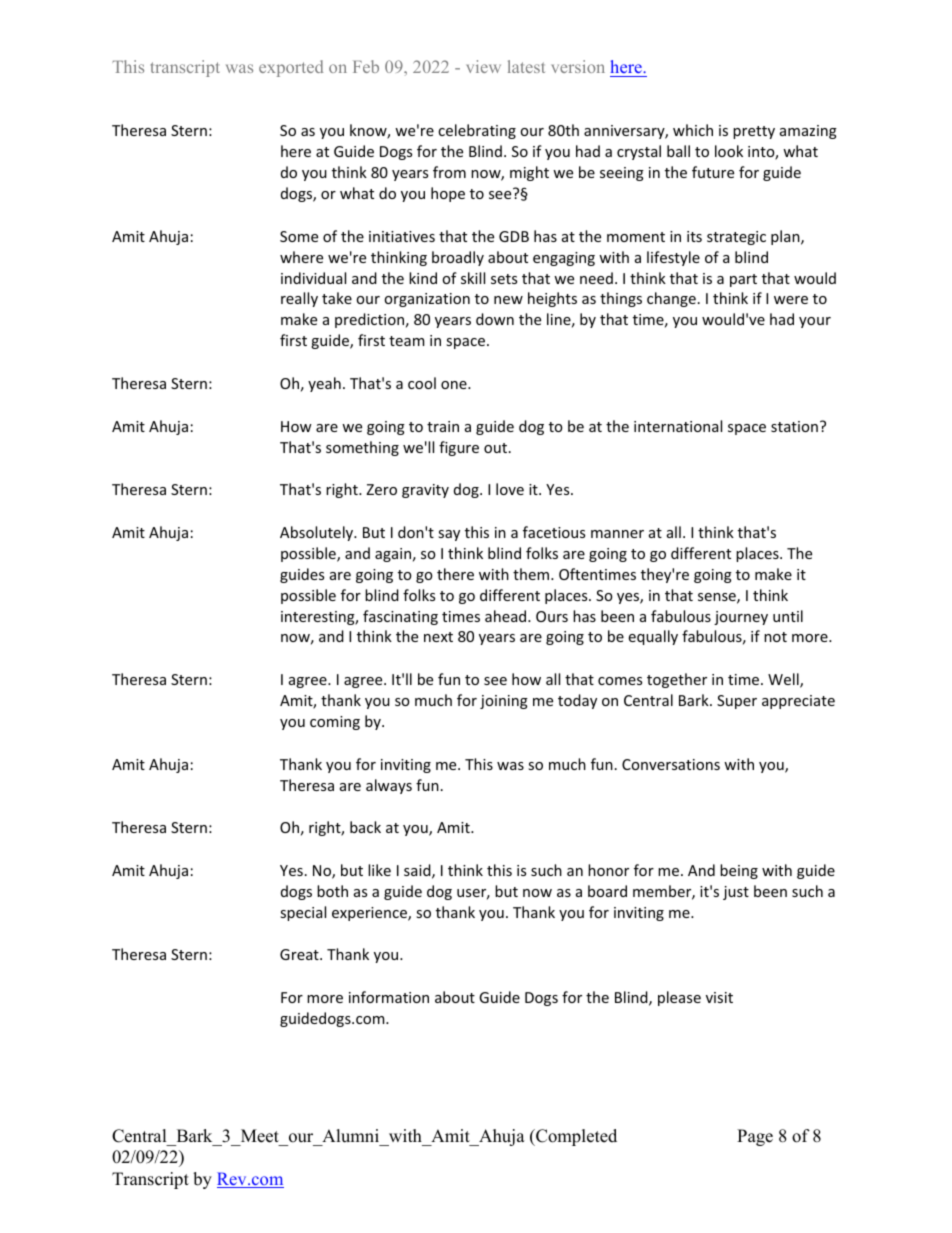 This page has height=1233, width=952. Describe the element at coordinates (324, 384) in the page. I see `yeah` at that location.
